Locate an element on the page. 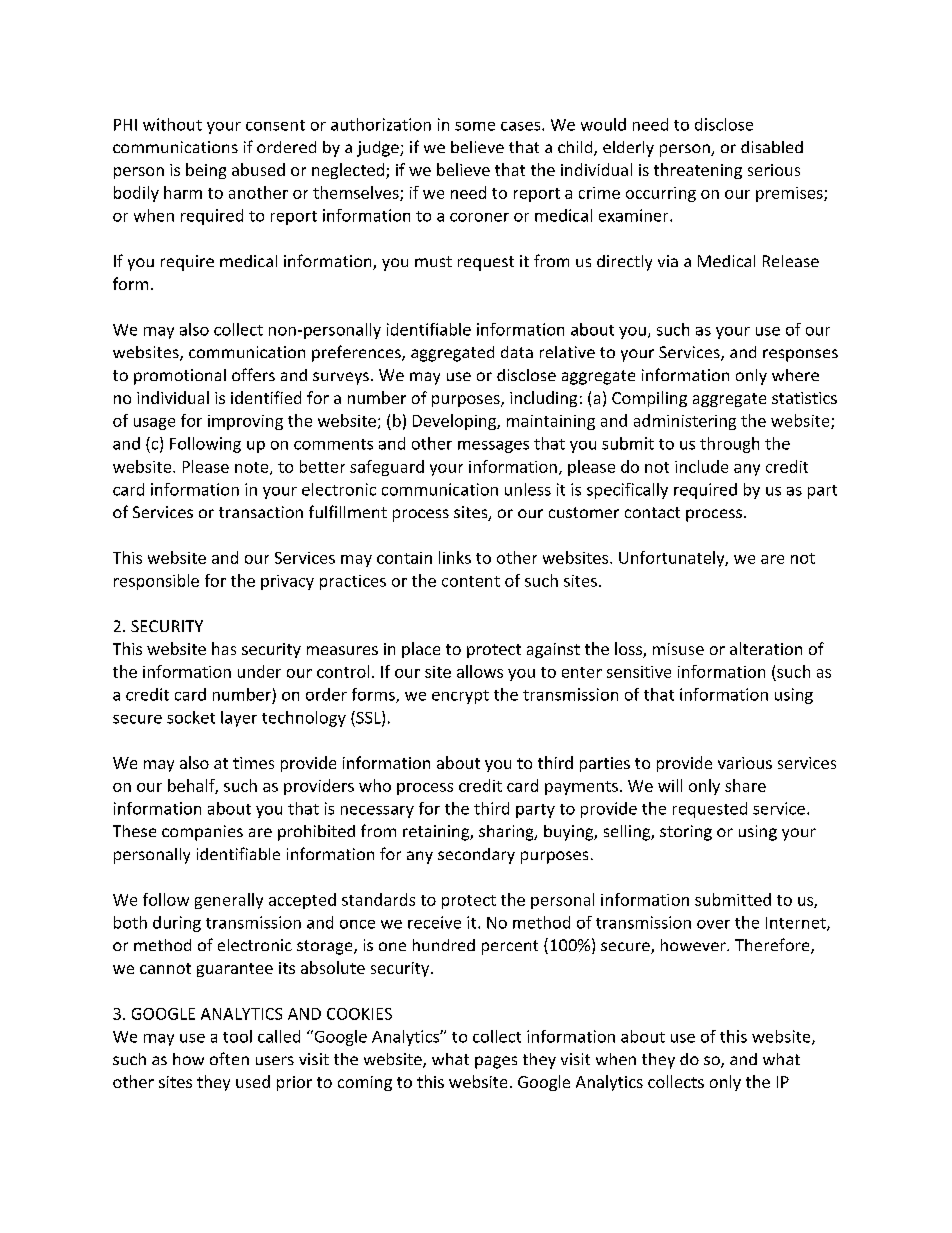 Image resolution: width=952 pixels, height=1233 pixels. being is located at coordinates (206, 171).
